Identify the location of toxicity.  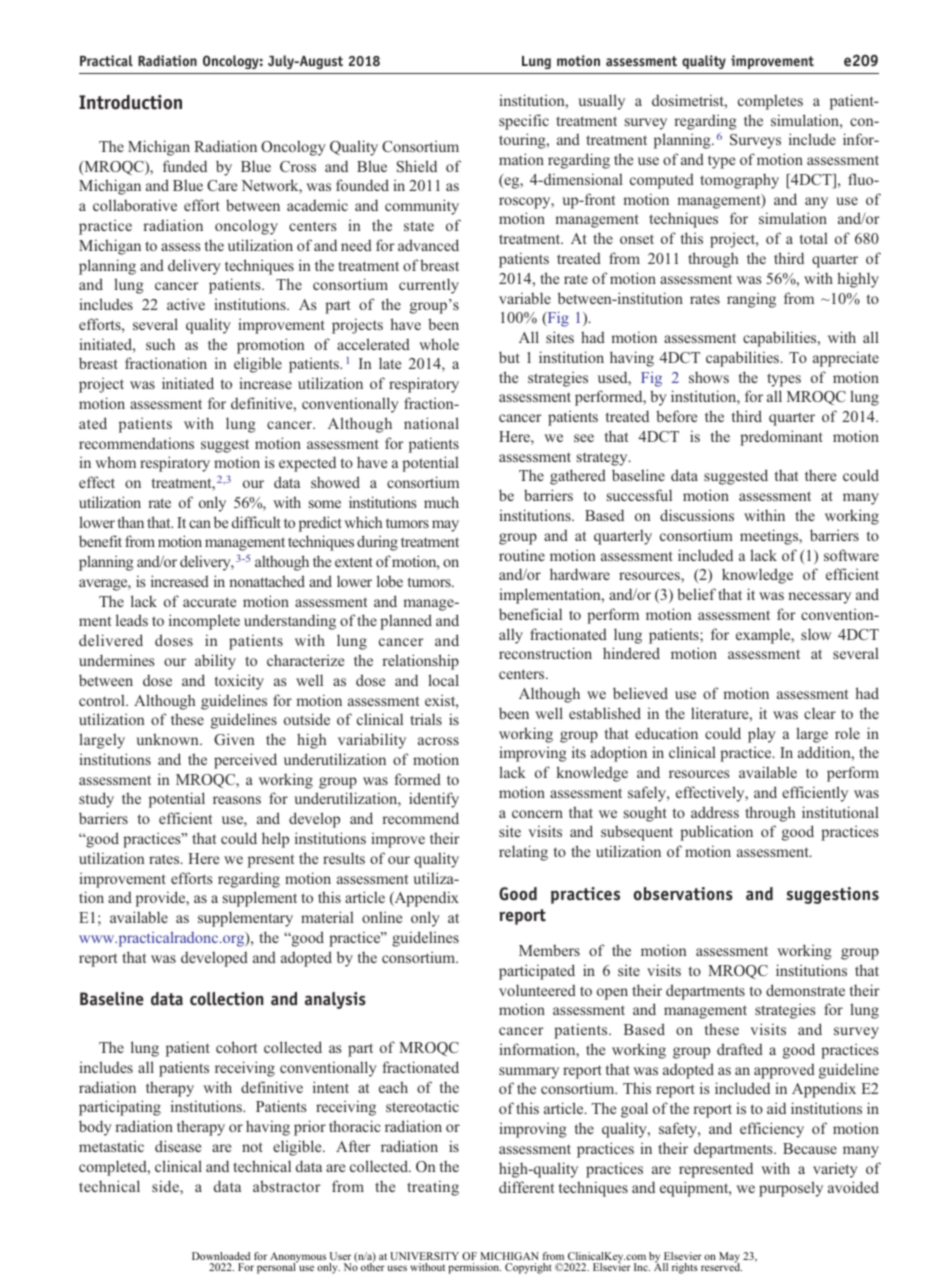
(239, 682).
